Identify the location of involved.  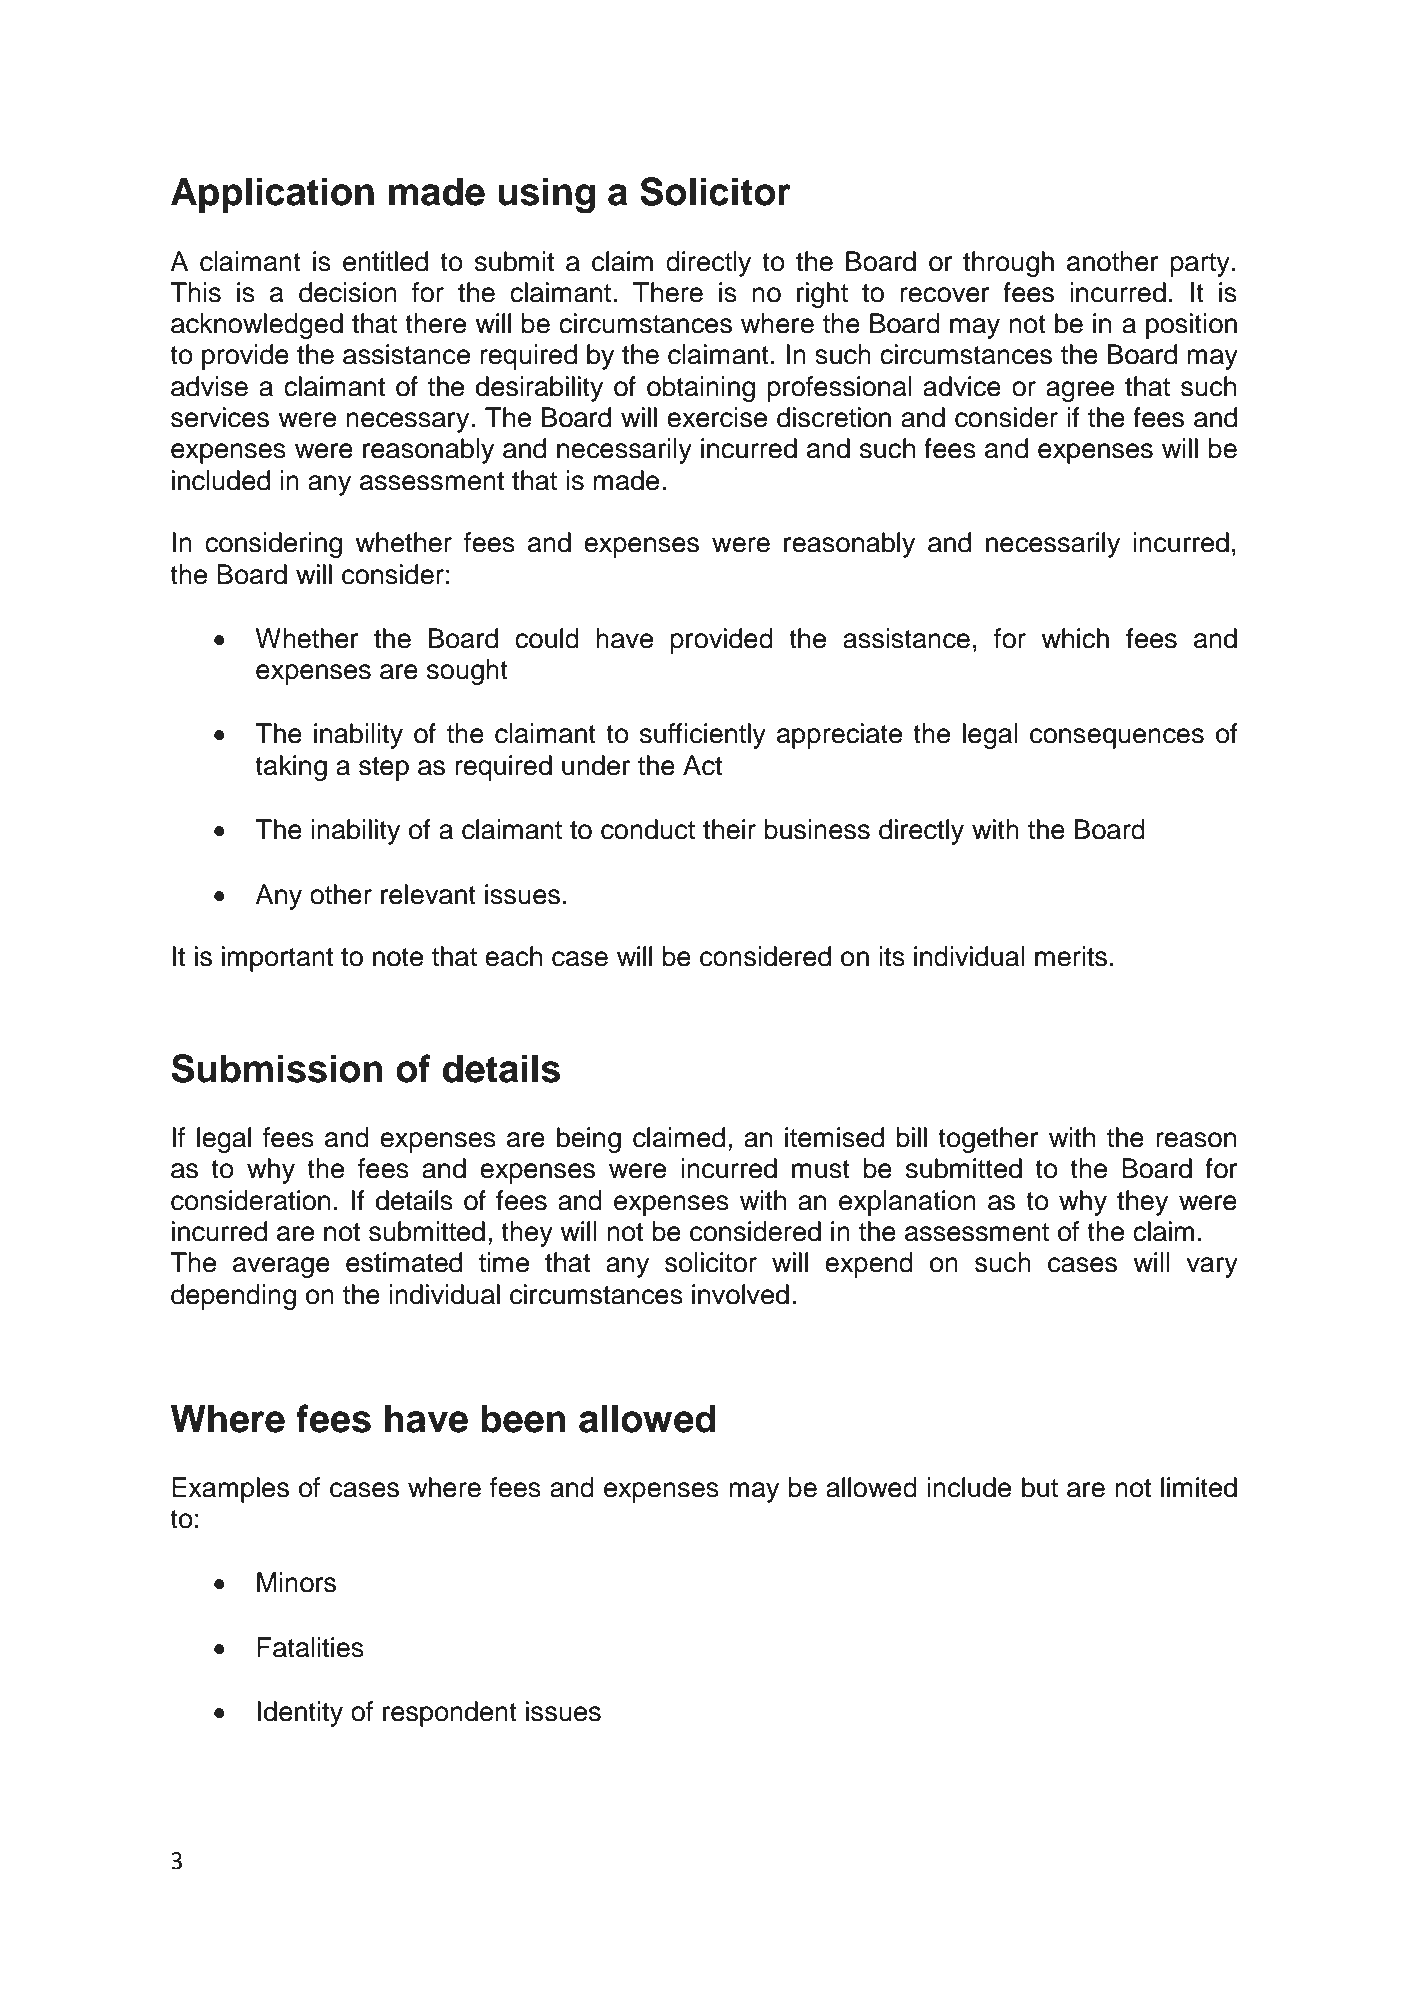
(740, 1294).
